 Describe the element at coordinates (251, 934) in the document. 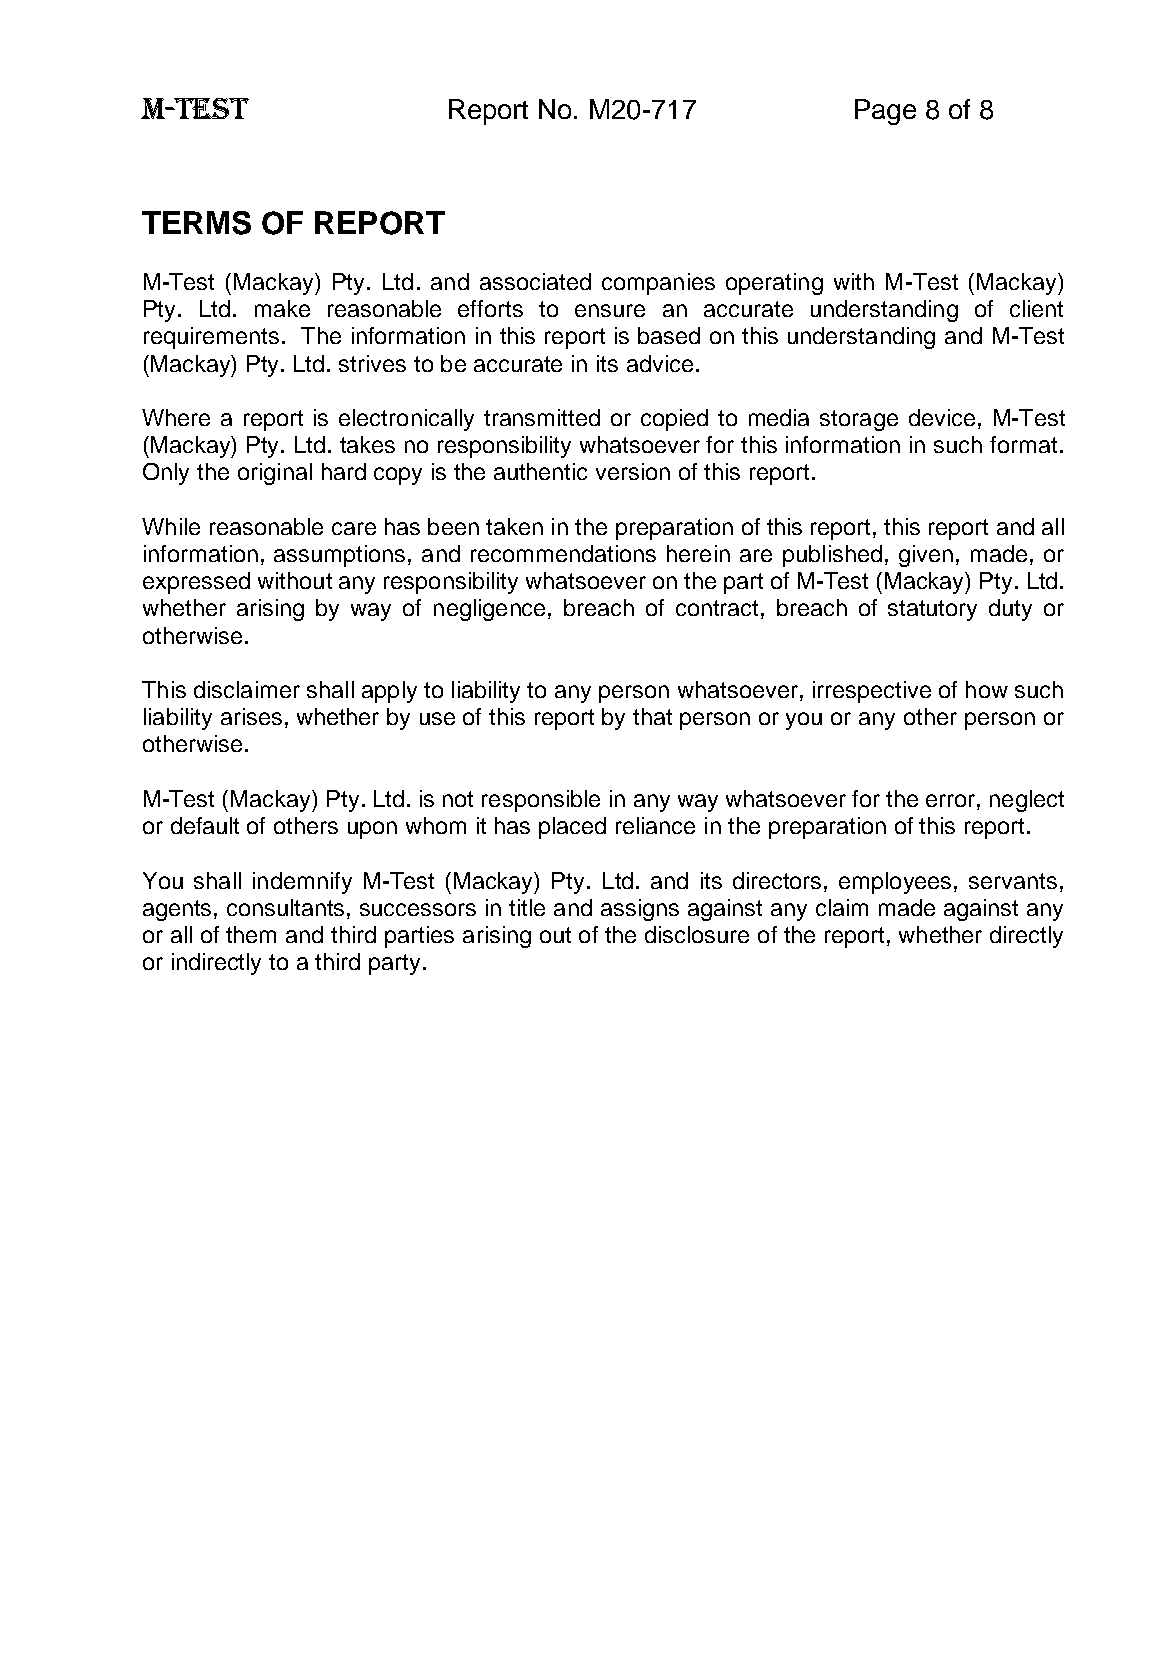

I see `them` at that location.
